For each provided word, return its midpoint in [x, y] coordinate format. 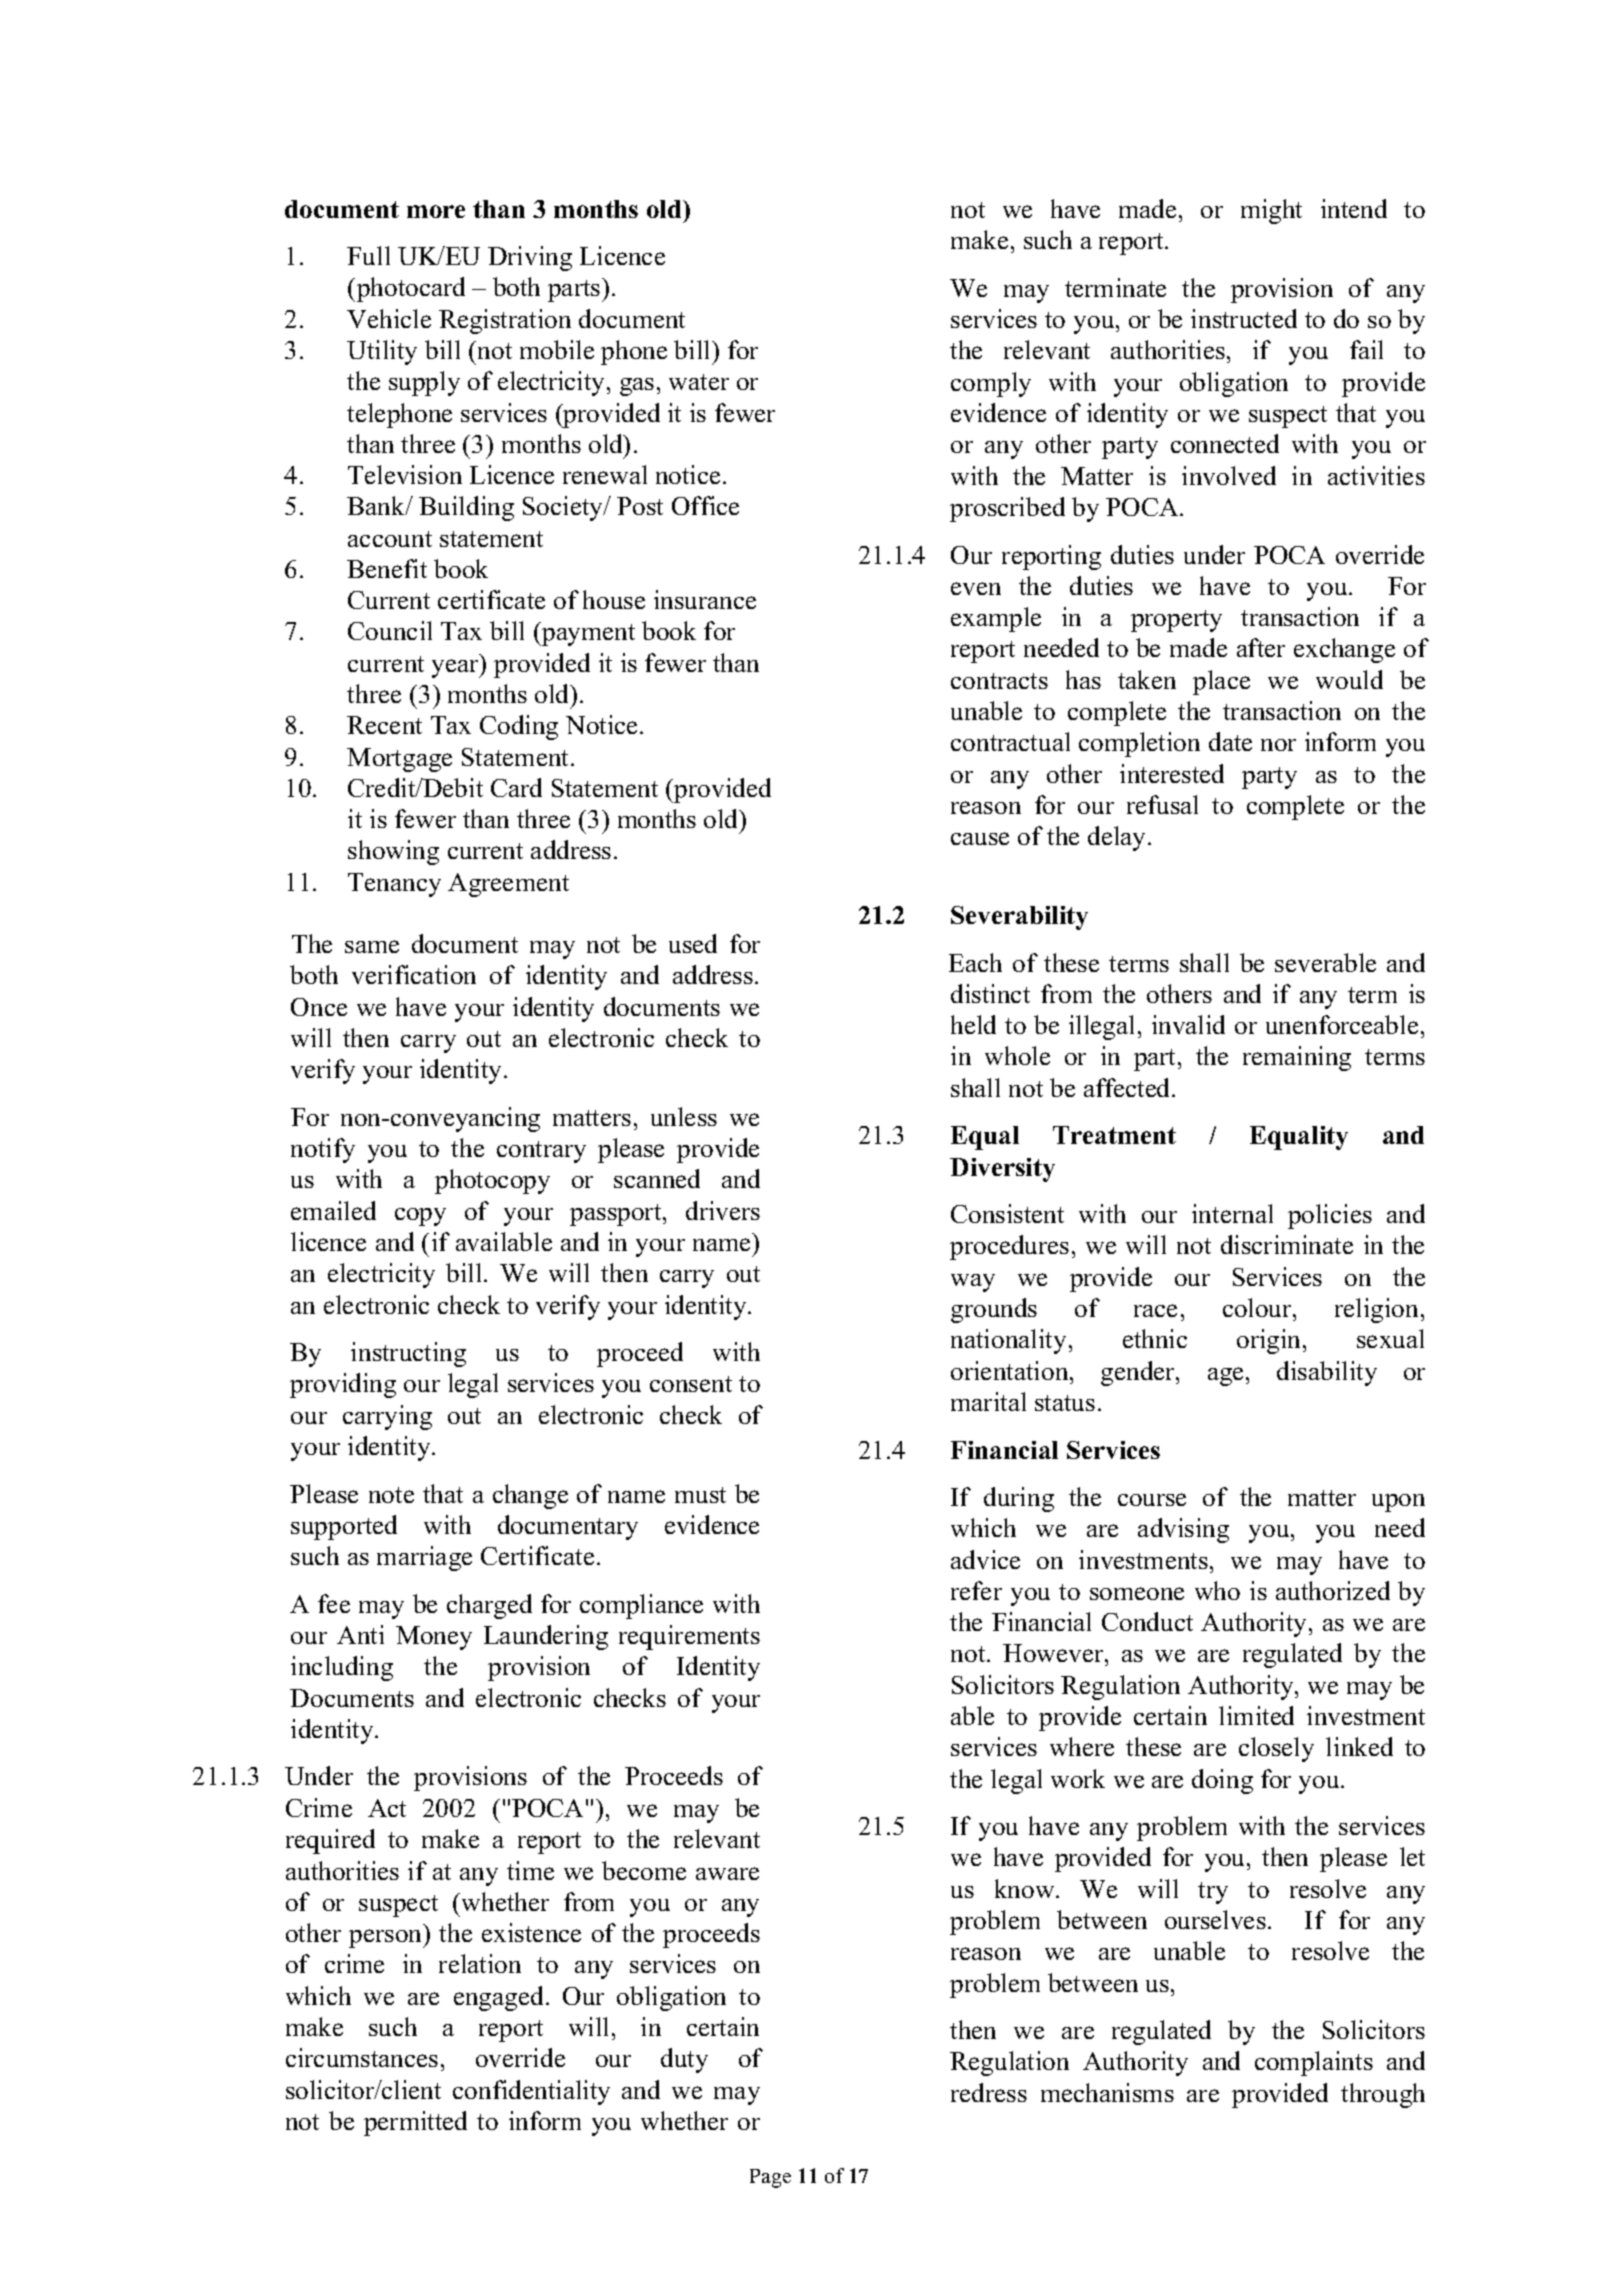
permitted [415, 2123]
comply [991, 384]
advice [985, 1559]
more [436, 211]
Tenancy [394, 885]
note [391, 1495]
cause [980, 838]
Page [770, 2178]
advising [1183, 1530]
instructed [1244, 318]
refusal [1162, 804]
